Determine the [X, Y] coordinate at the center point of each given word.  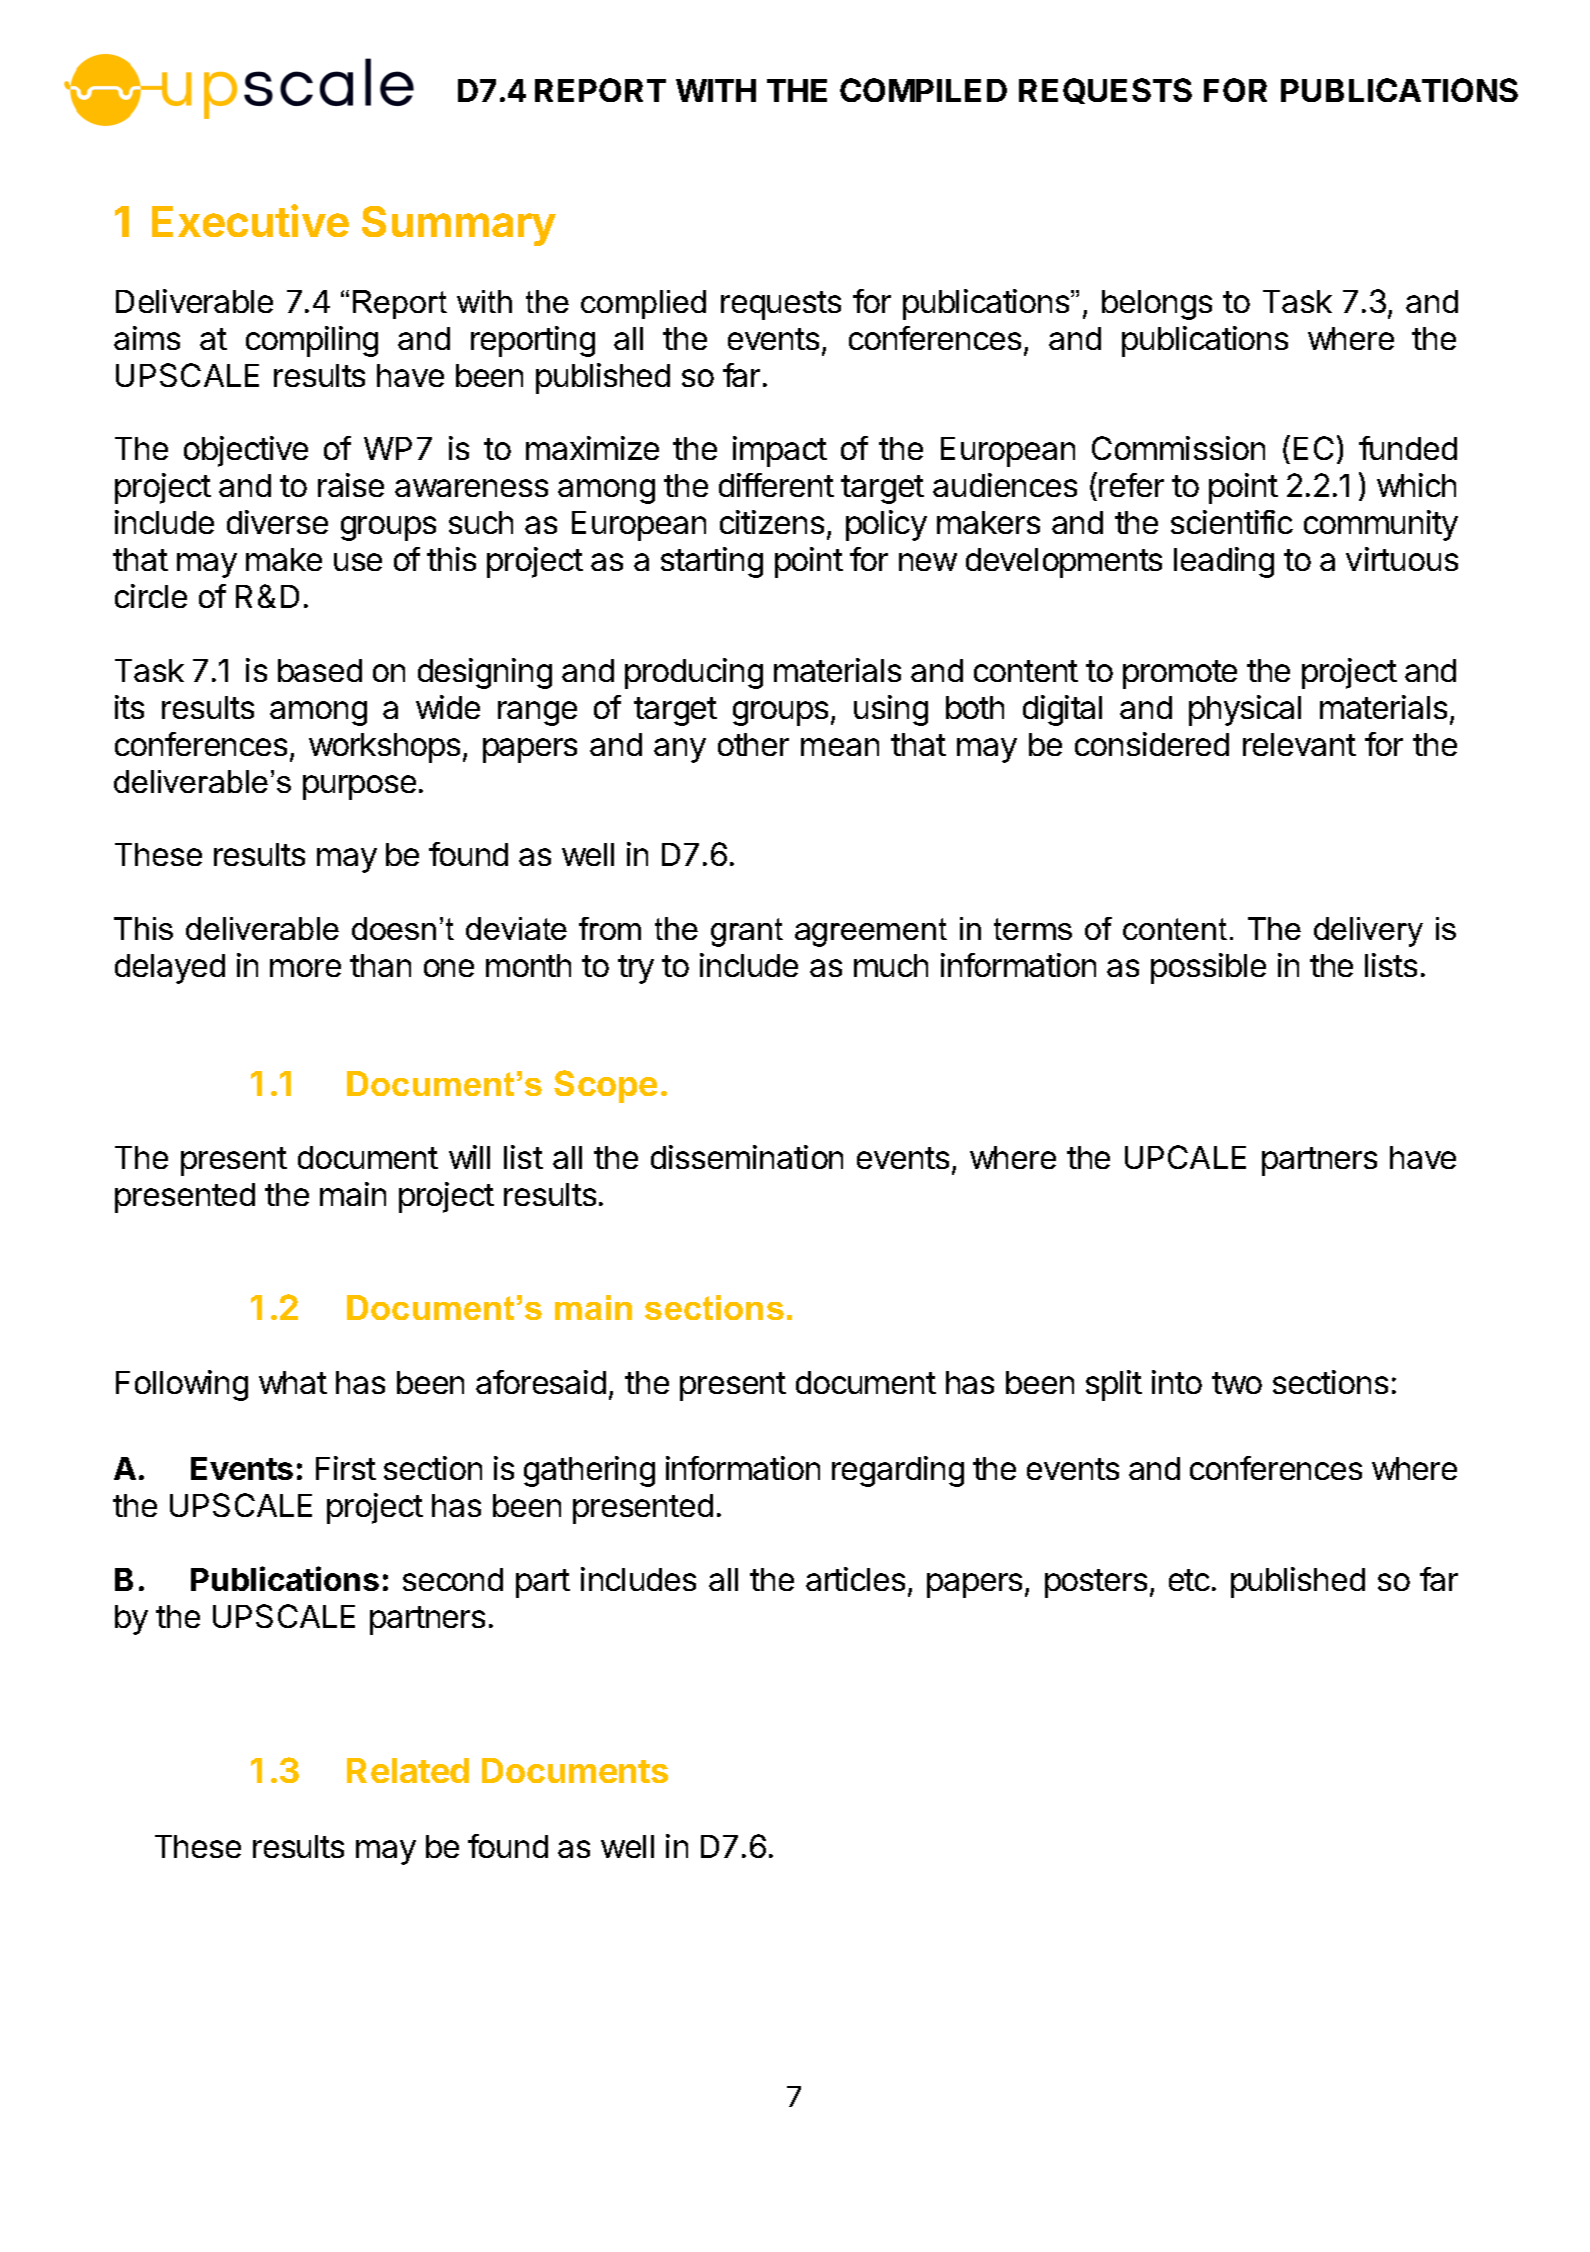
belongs [1157, 305]
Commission [1178, 448]
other [753, 744]
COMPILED [923, 90]
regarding [898, 1471]
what [293, 1382]
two [1237, 1383]
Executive [250, 220]
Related [408, 1770]
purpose [359, 787]
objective [246, 451]
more [305, 968]
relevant [1299, 744]
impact [780, 451]
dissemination [747, 1157]
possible [1208, 968]
